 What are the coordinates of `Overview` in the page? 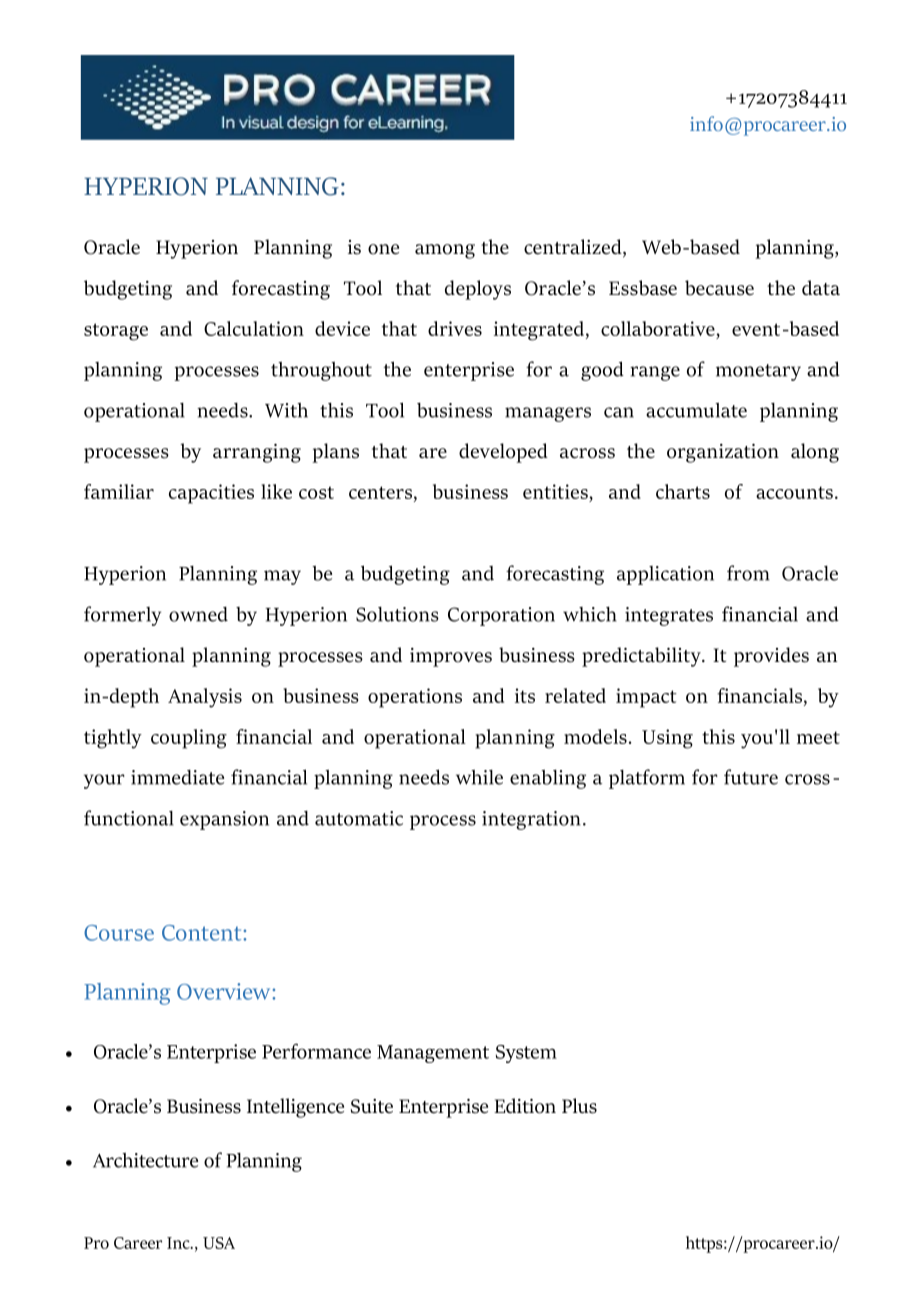 It's located at (225, 991).
